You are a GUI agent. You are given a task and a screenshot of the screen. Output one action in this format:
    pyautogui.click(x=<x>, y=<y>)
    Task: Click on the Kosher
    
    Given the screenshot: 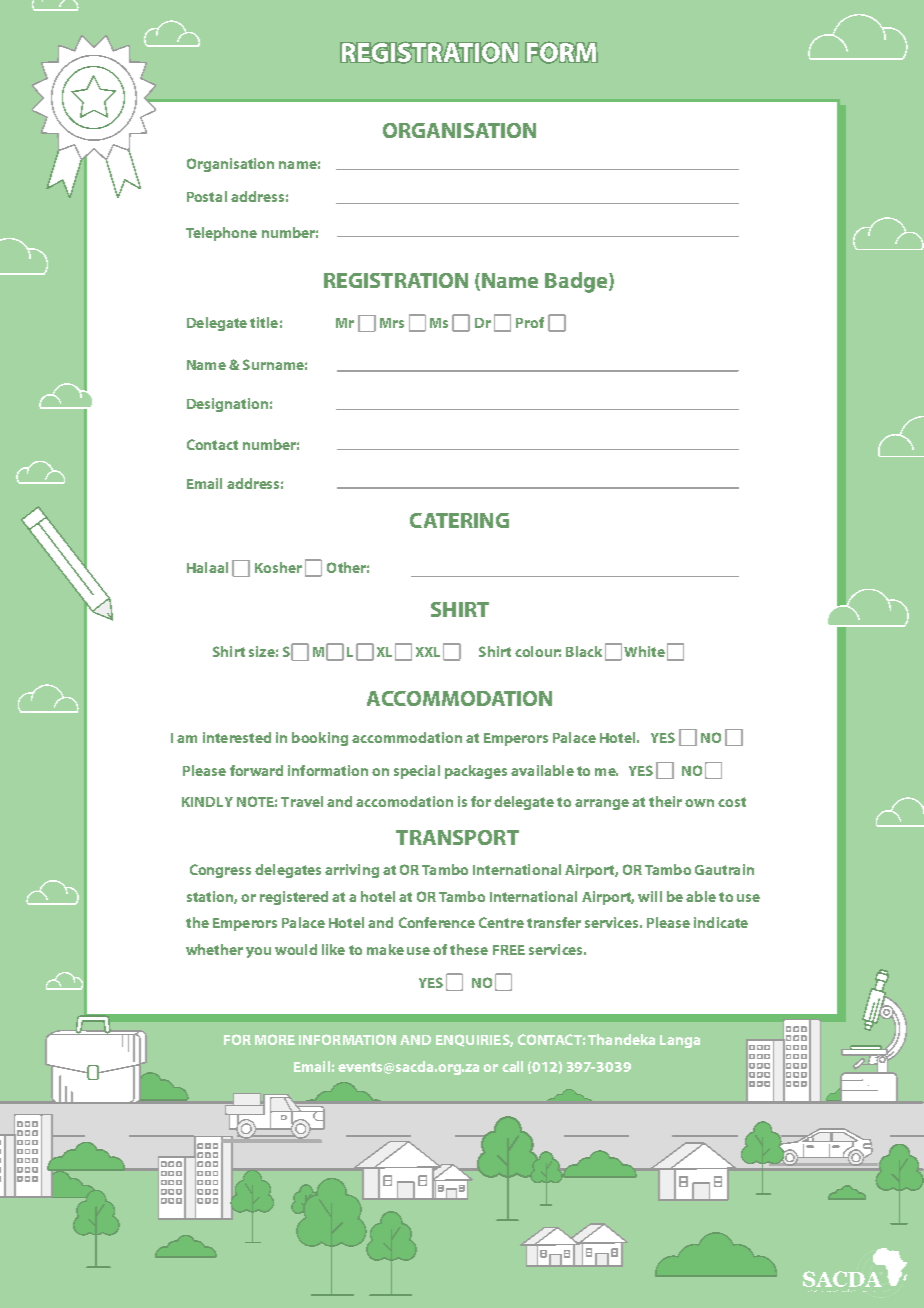 What is the action you would take?
    pyautogui.click(x=278, y=567)
